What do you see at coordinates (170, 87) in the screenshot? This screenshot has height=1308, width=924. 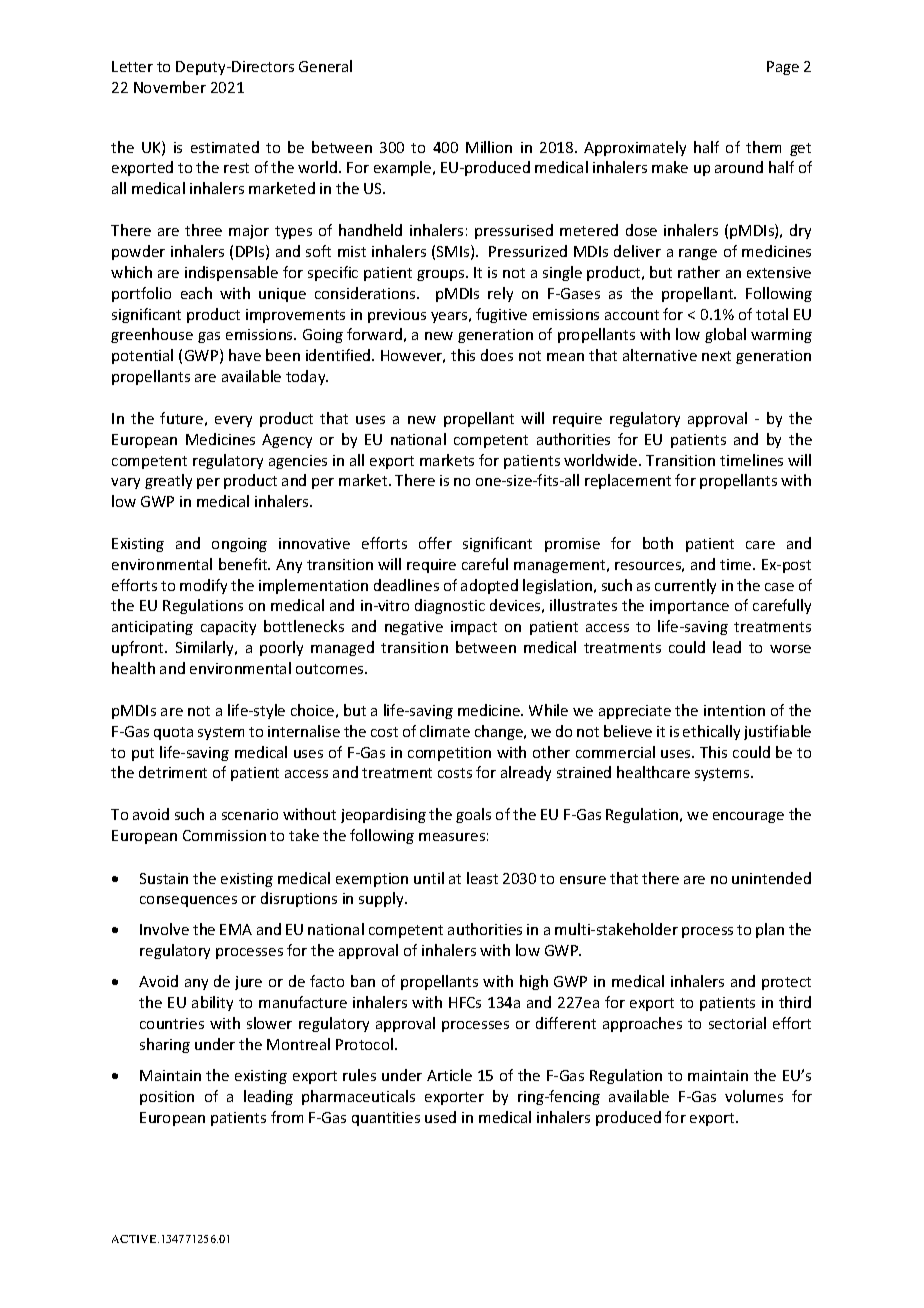 I see `November` at bounding box center [170, 87].
